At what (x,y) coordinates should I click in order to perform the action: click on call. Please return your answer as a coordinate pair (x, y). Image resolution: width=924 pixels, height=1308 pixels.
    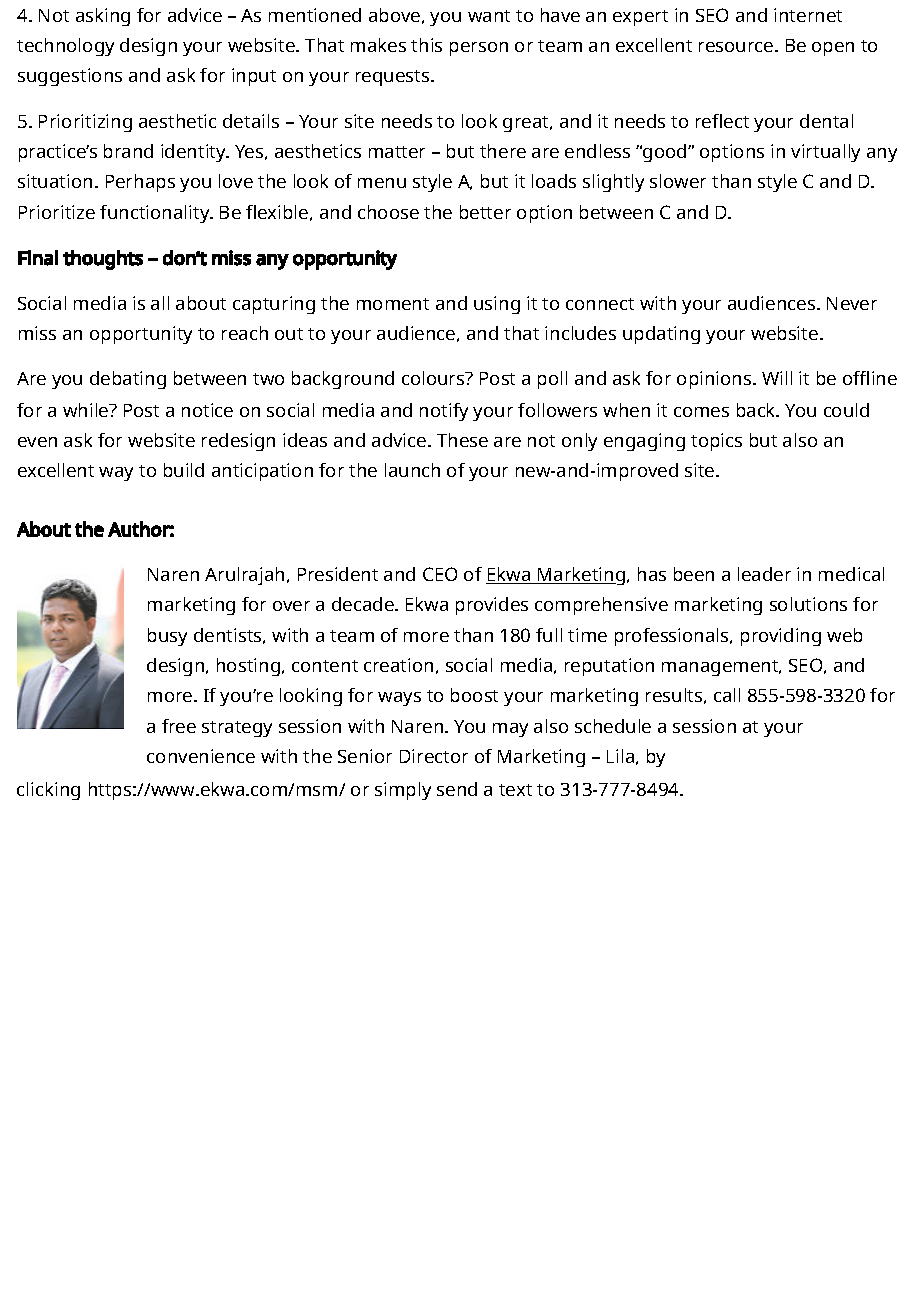
    Looking at the image, I should click on (727, 695).
